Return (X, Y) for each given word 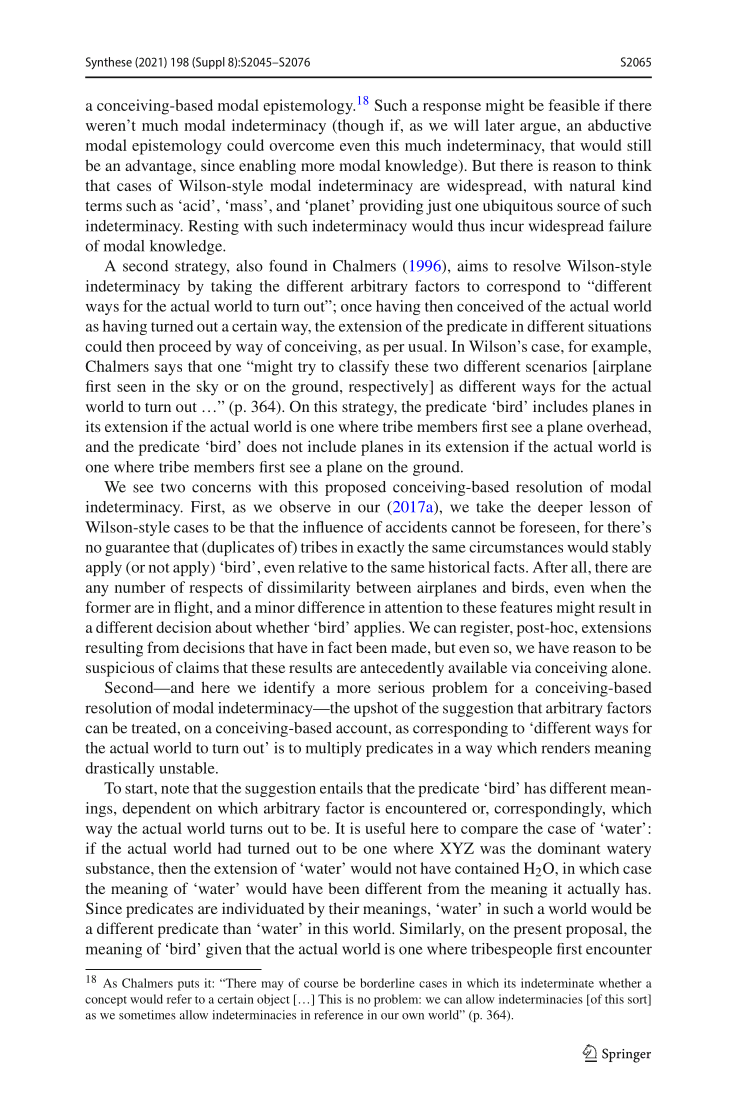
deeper (560, 508)
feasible (574, 105)
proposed (355, 488)
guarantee (137, 549)
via (521, 667)
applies (378, 629)
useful (385, 828)
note (175, 789)
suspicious (120, 669)
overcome (302, 147)
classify (364, 368)
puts (188, 985)
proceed (185, 348)
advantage (159, 167)
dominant (569, 848)
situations (619, 326)
